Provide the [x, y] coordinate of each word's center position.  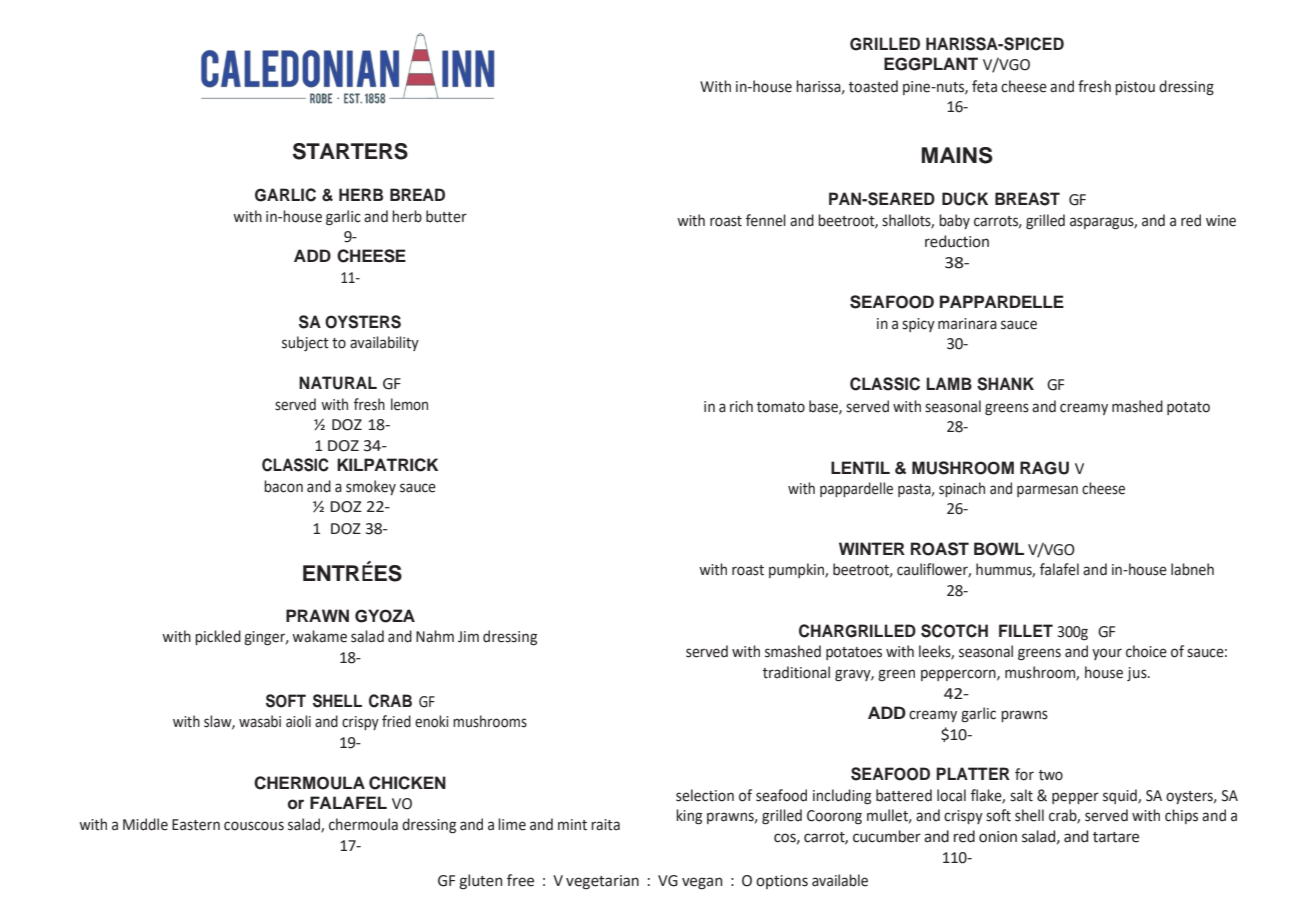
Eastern [196, 825]
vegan [702, 883]
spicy [918, 325]
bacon [283, 486]
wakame [319, 636]
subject [305, 343]
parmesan [1047, 491]
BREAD [417, 194]
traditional [796, 672]
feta [984, 86]
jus [1138, 674]
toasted [873, 86]
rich [741, 406]
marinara [967, 324]
